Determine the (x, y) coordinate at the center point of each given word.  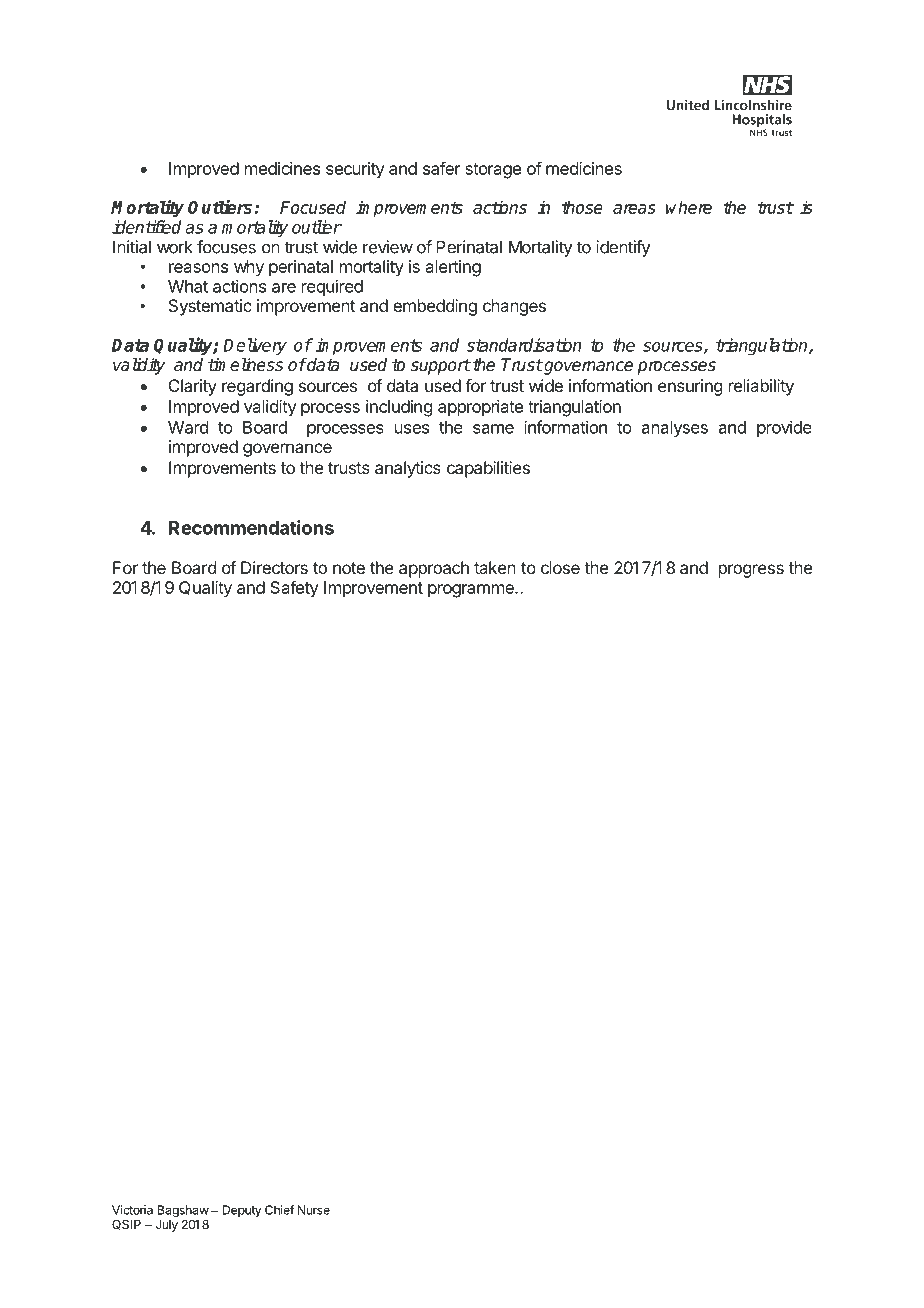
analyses (675, 429)
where (689, 207)
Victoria (132, 1210)
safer (442, 168)
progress (751, 571)
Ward (188, 427)
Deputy (242, 1211)
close (560, 567)
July (167, 1226)
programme (472, 591)
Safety (294, 589)
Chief (280, 1210)
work (175, 247)
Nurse (314, 1210)
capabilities (488, 469)
